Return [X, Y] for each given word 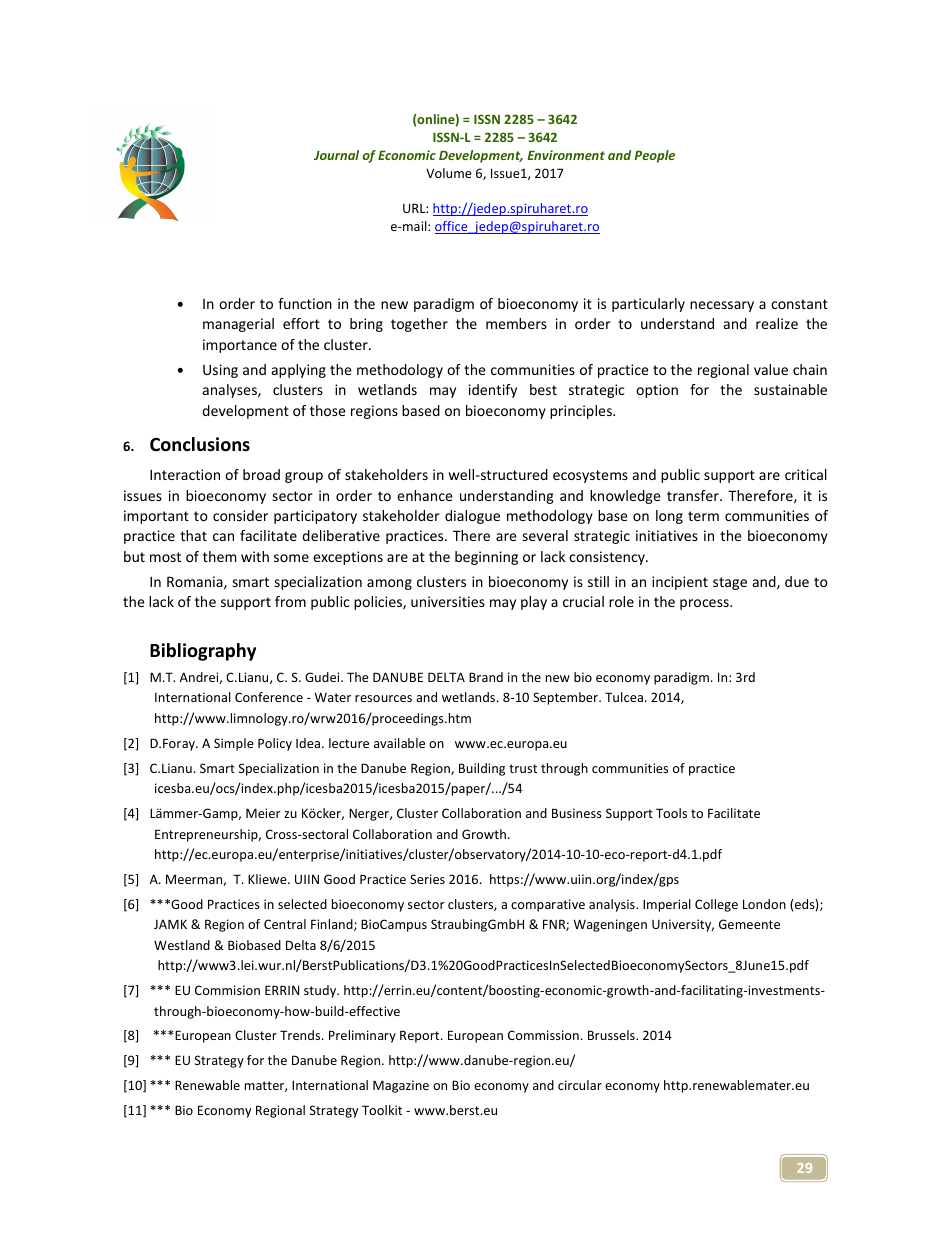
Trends [301, 1035]
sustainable [790, 389]
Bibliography [203, 652]
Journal [336, 155]
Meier [263, 813]
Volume [449, 173]
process [705, 604]
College [716, 905]
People [654, 156]
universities [448, 601]
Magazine [401, 1086]
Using [220, 371]
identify [493, 391]
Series [427, 879]
